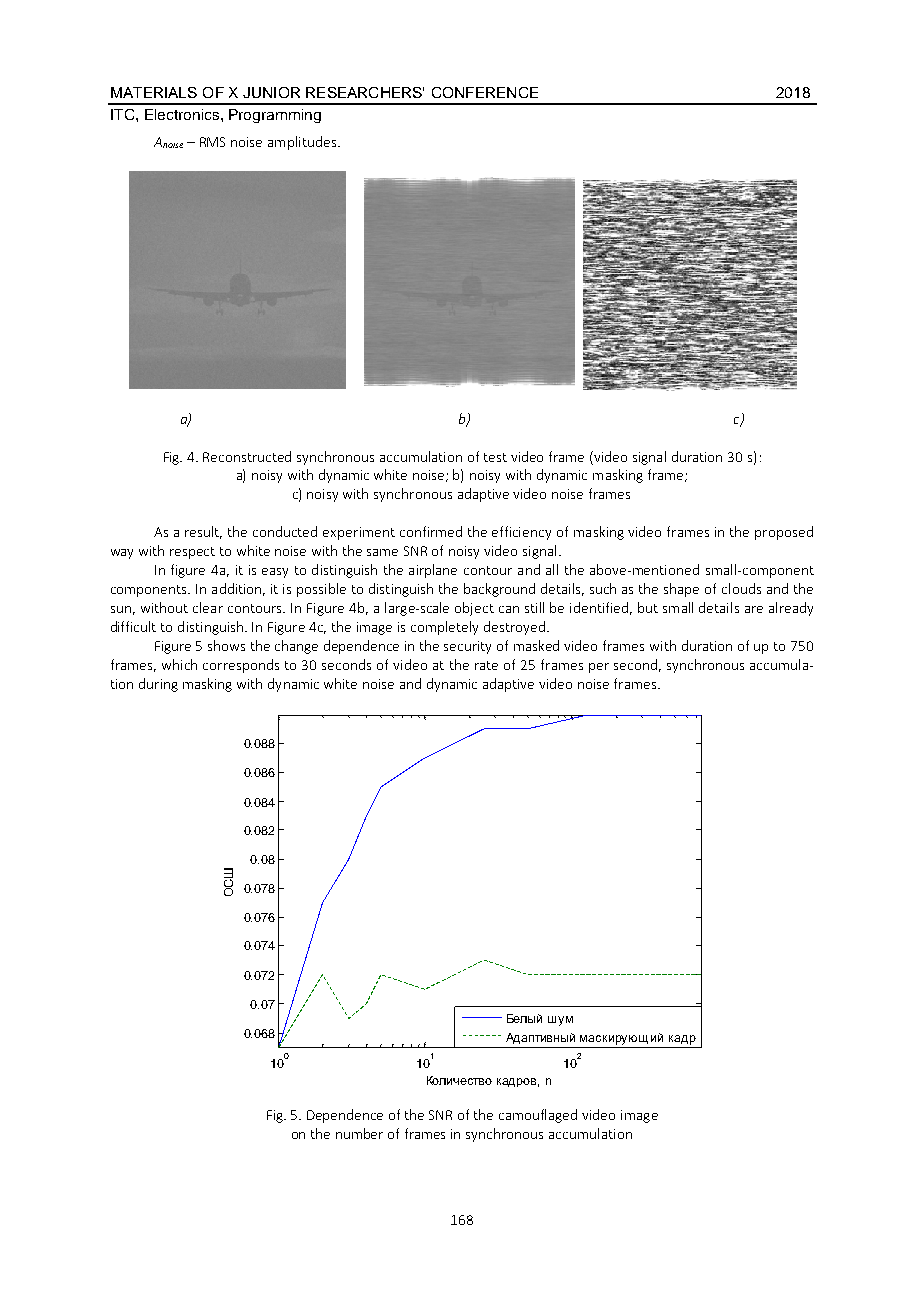 This screenshot has height=1308, width=924. What do you see at coordinates (495, 457) in the screenshot?
I see `test` at bounding box center [495, 457].
